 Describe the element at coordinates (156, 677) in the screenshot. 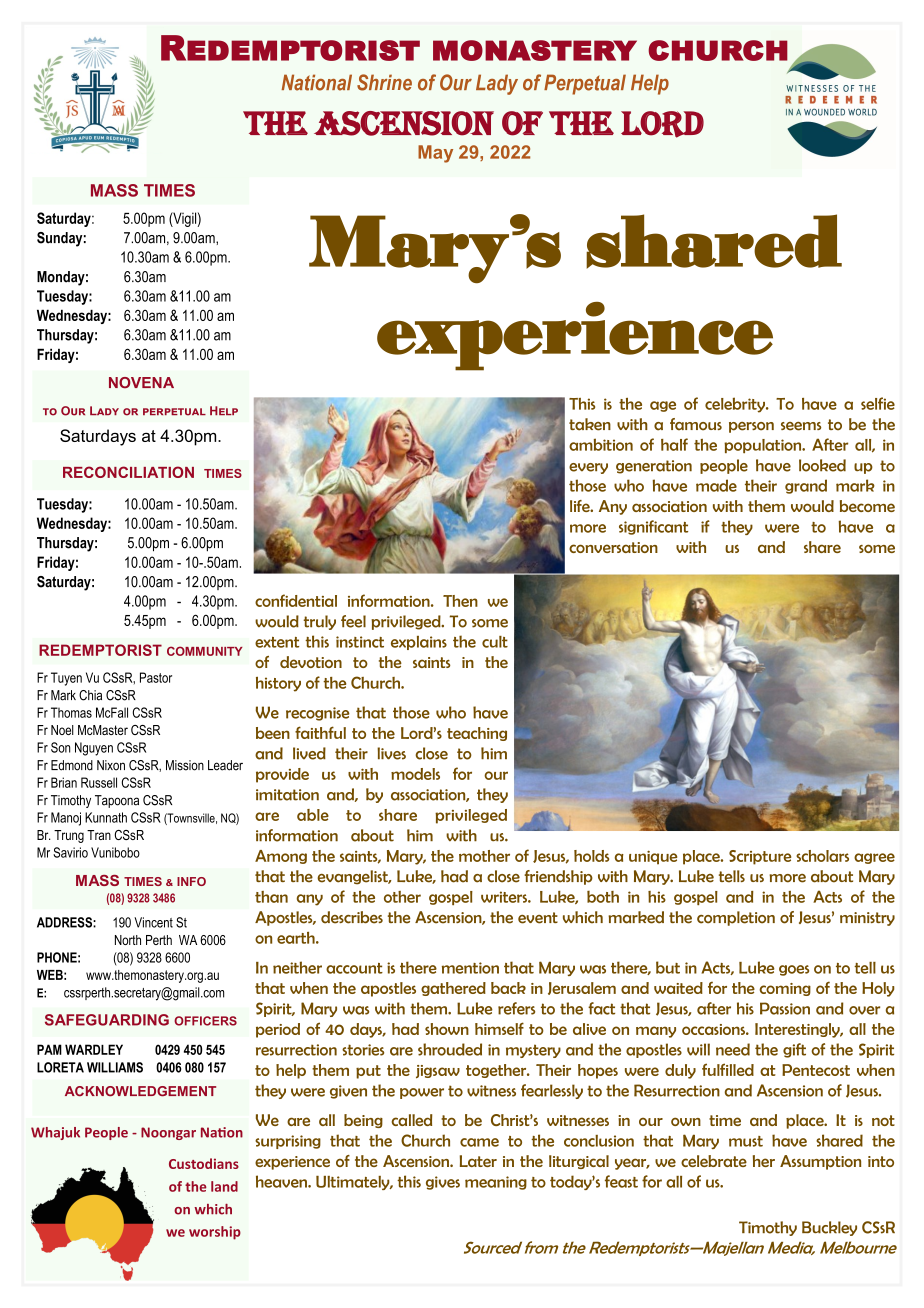

I see `Pastor` at that location.
